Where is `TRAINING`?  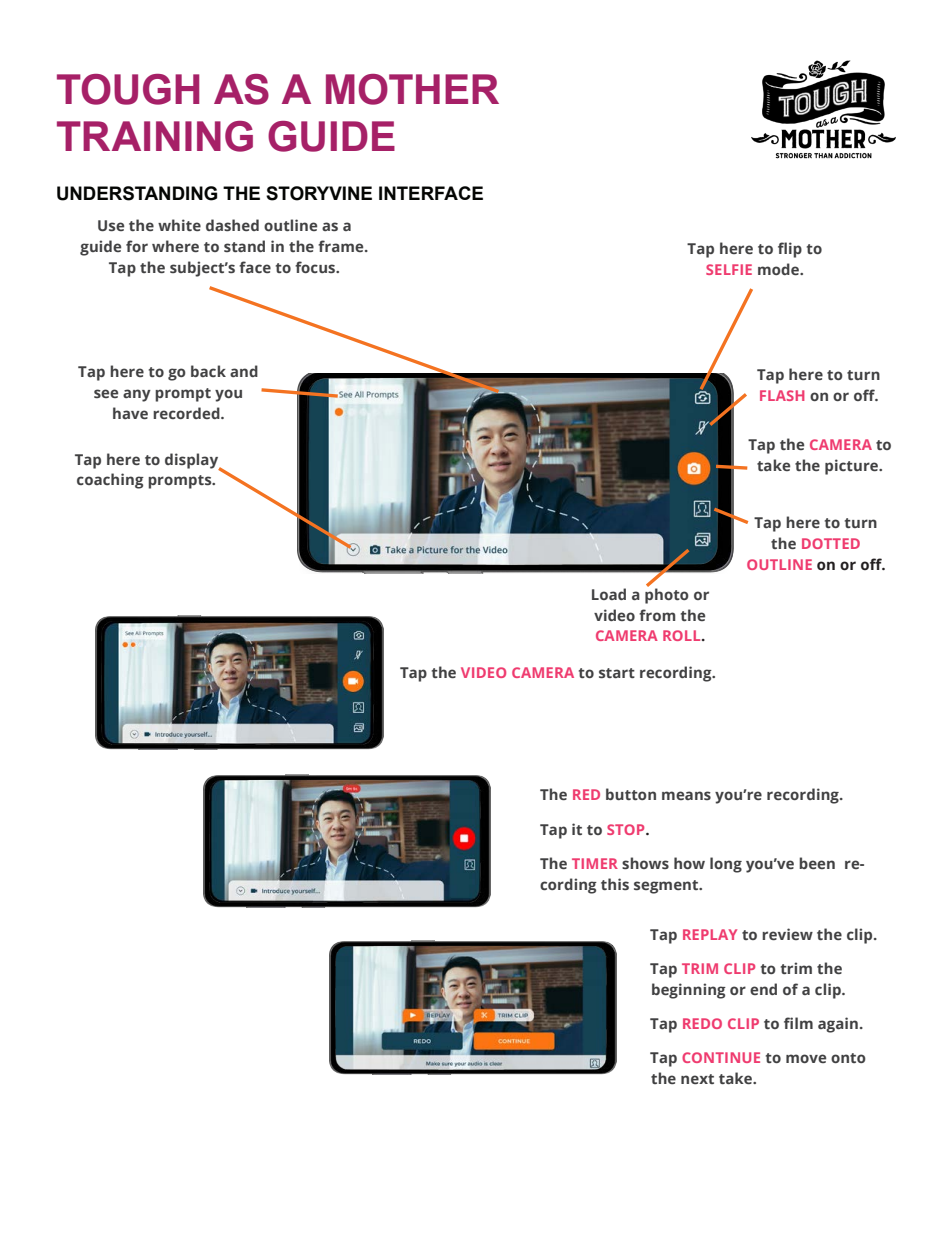 TRAINING is located at coordinates (155, 136).
